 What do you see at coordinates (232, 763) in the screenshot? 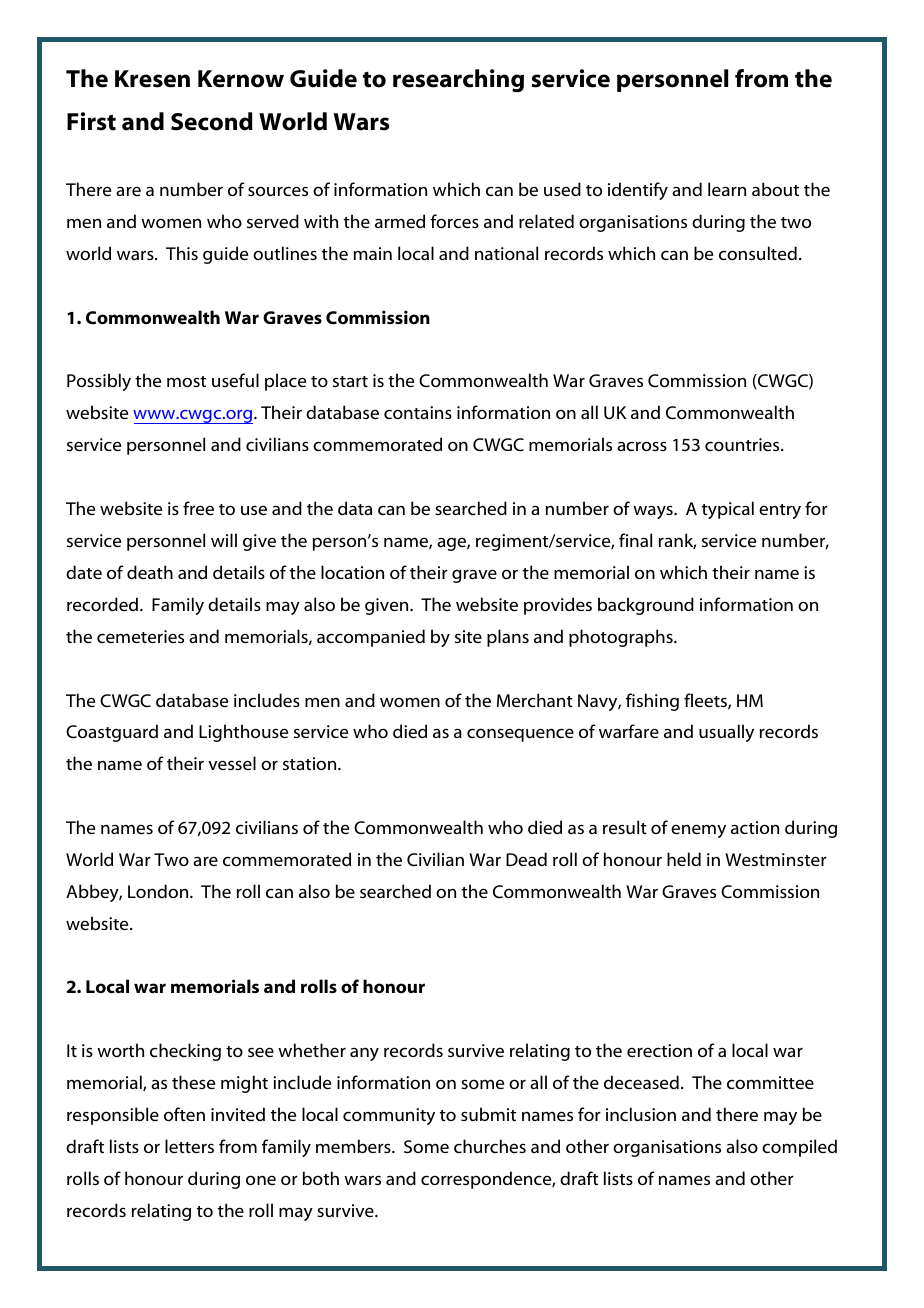
I see `vessel` at bounding box center [232, 763].
